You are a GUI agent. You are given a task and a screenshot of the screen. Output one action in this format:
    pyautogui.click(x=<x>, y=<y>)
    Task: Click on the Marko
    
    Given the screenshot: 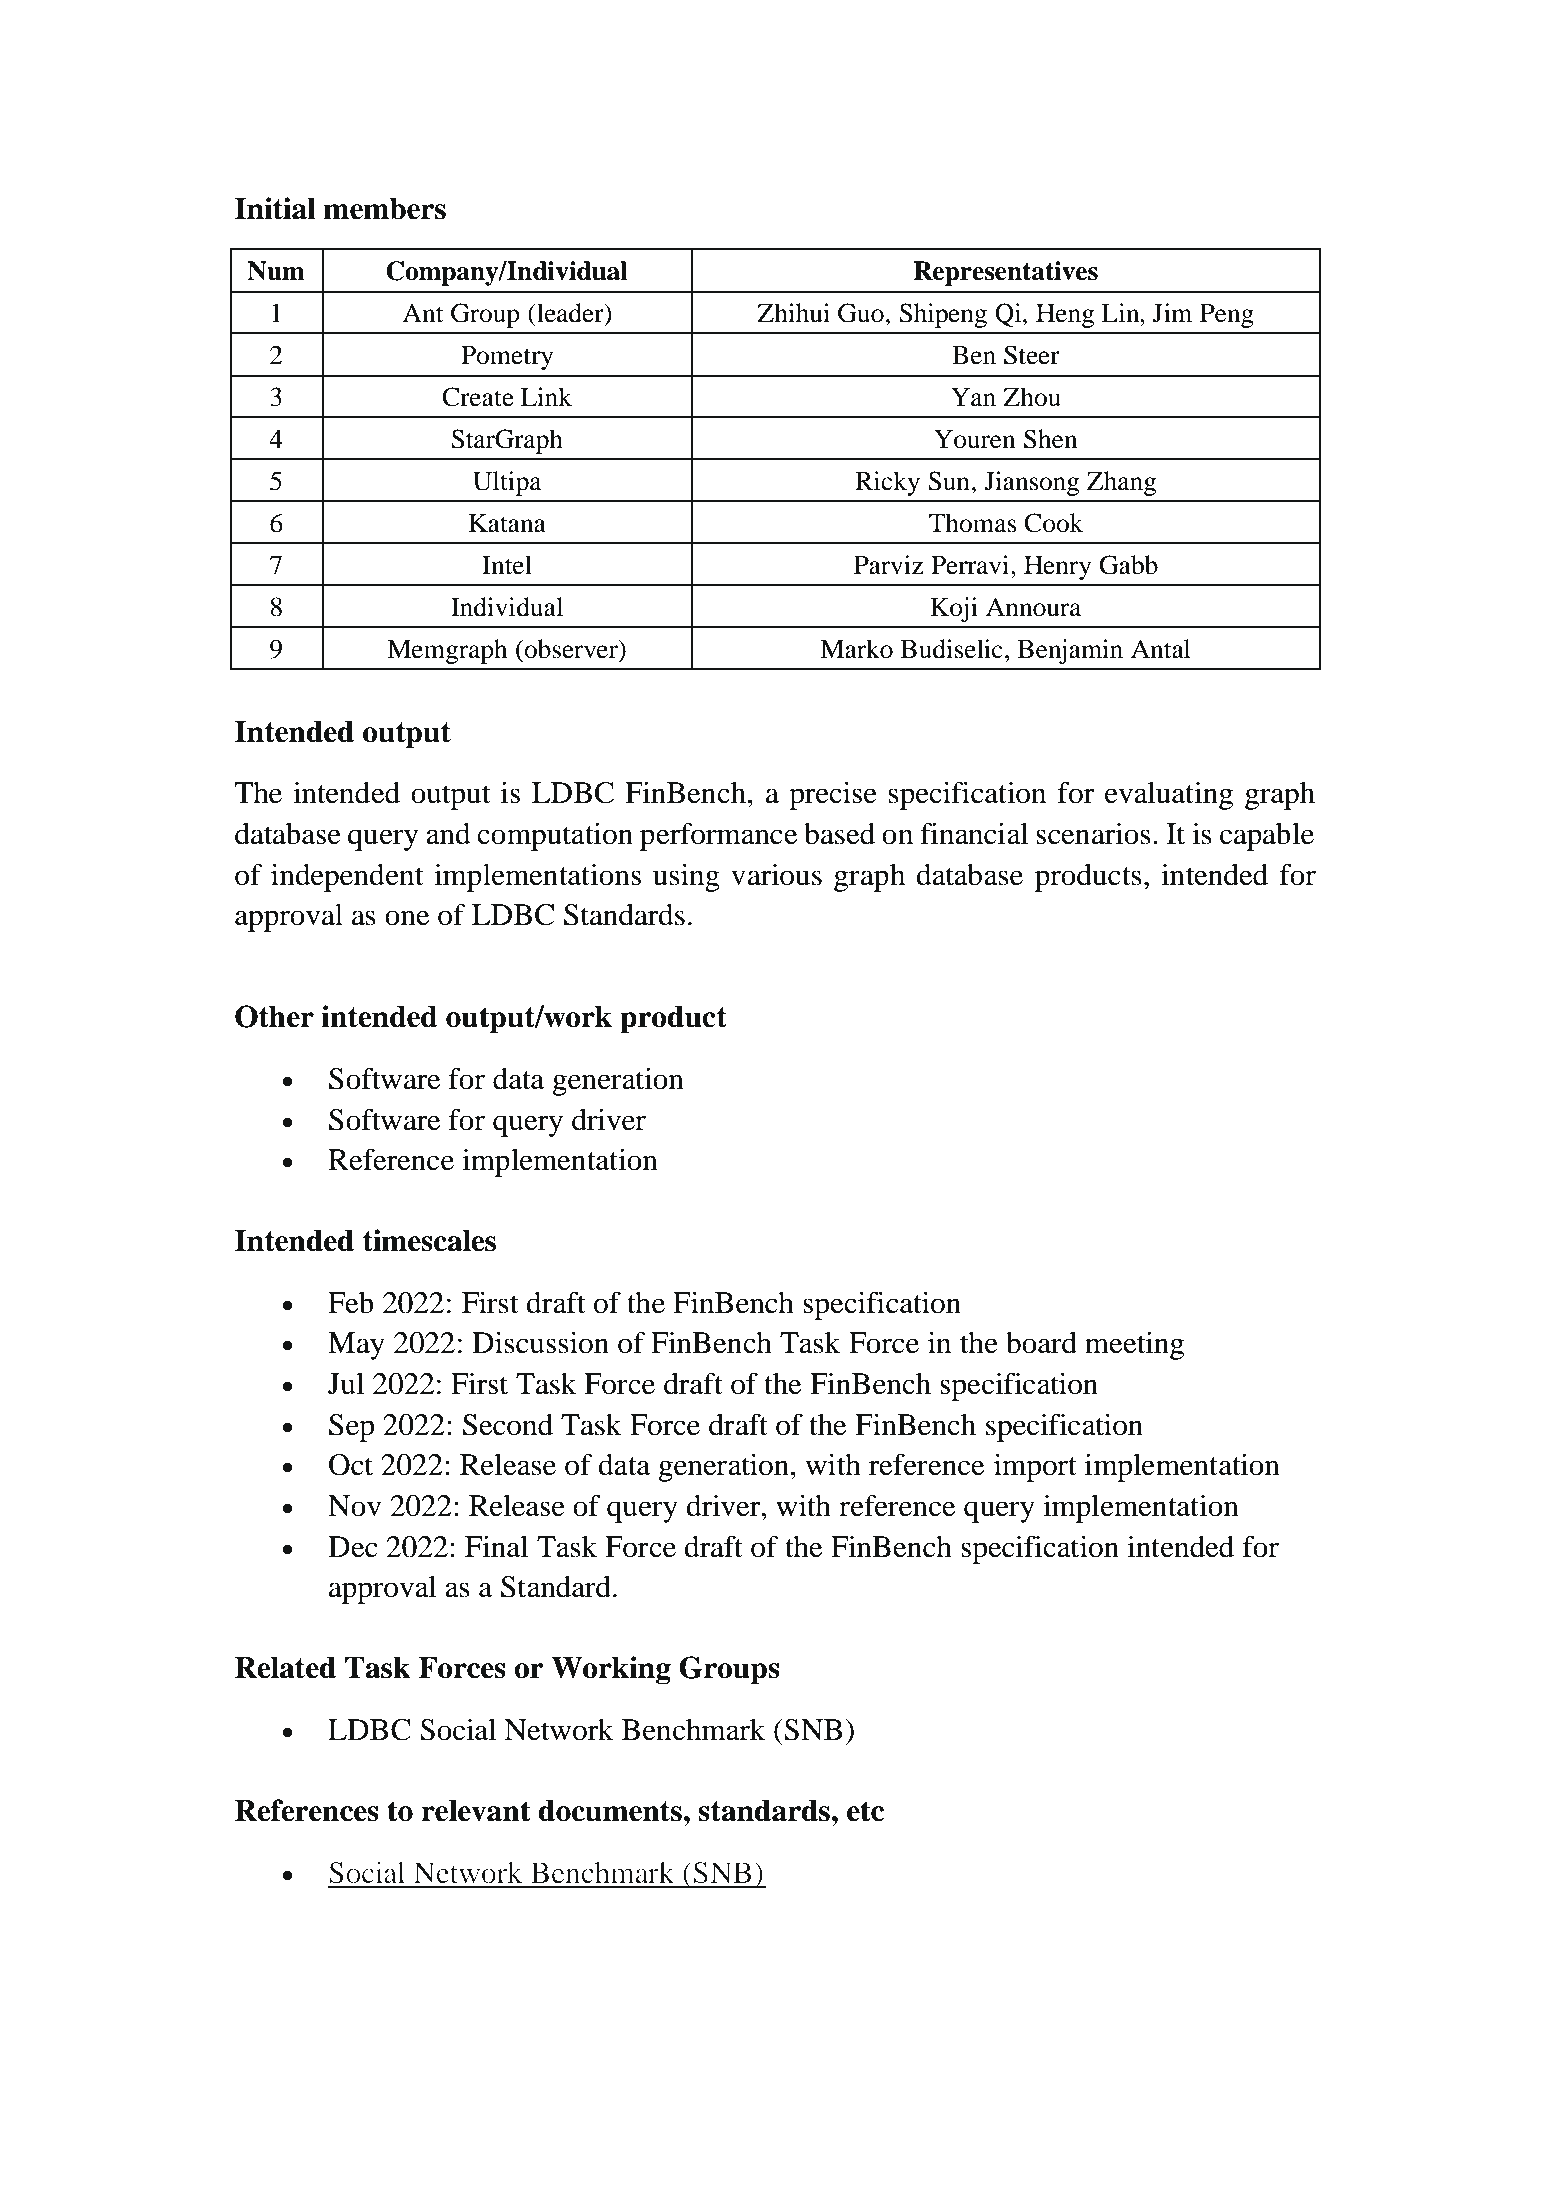 What is the action you would take?
    pyautogui.click(x=856, y=649)
